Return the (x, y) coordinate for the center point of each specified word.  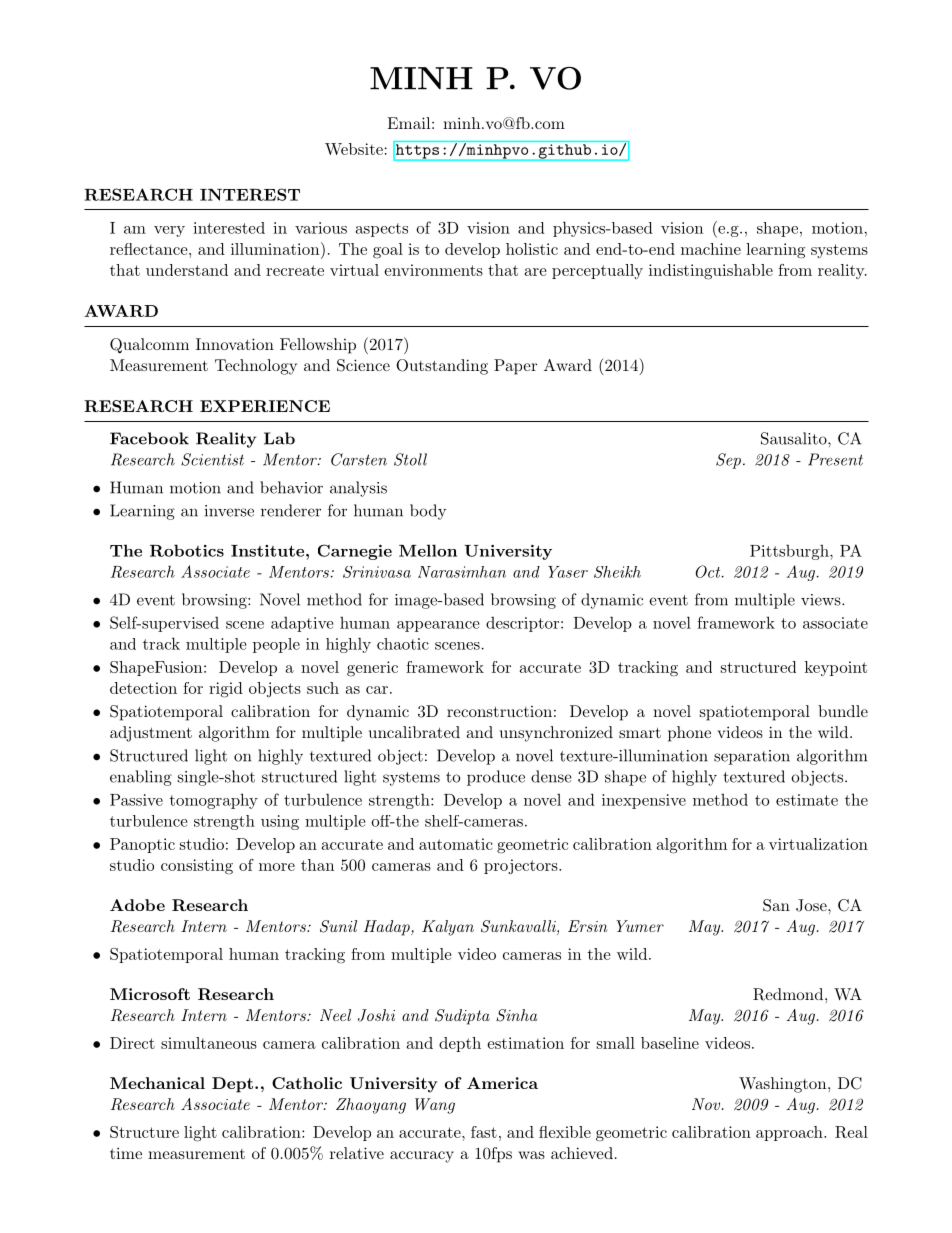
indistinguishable (711, 272)
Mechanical (157, 1083)
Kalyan (448, 928)
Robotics (187, 550)
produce (496, 778)
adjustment (151, 734)
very (169, 231)
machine (711, 249)
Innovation (235, 344)
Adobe (137, 905)
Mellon (428, 550)
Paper (515, 367)
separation (752, 757)
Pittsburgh (790, 552)
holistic (532, 249)
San (776, 905)
